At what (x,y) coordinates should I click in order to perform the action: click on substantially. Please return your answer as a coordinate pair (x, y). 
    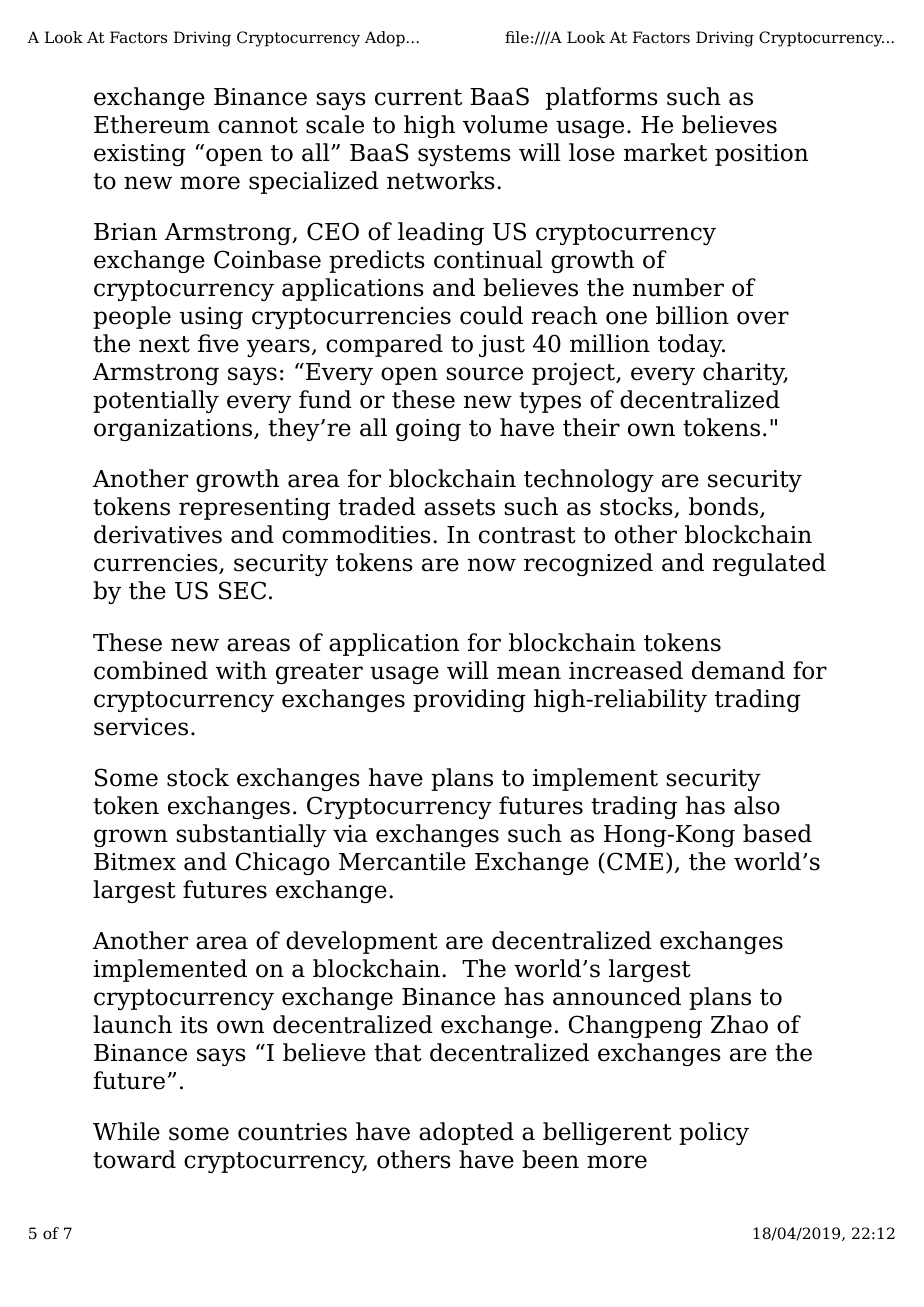
    Looking at the image, I should click on (251, 835).
